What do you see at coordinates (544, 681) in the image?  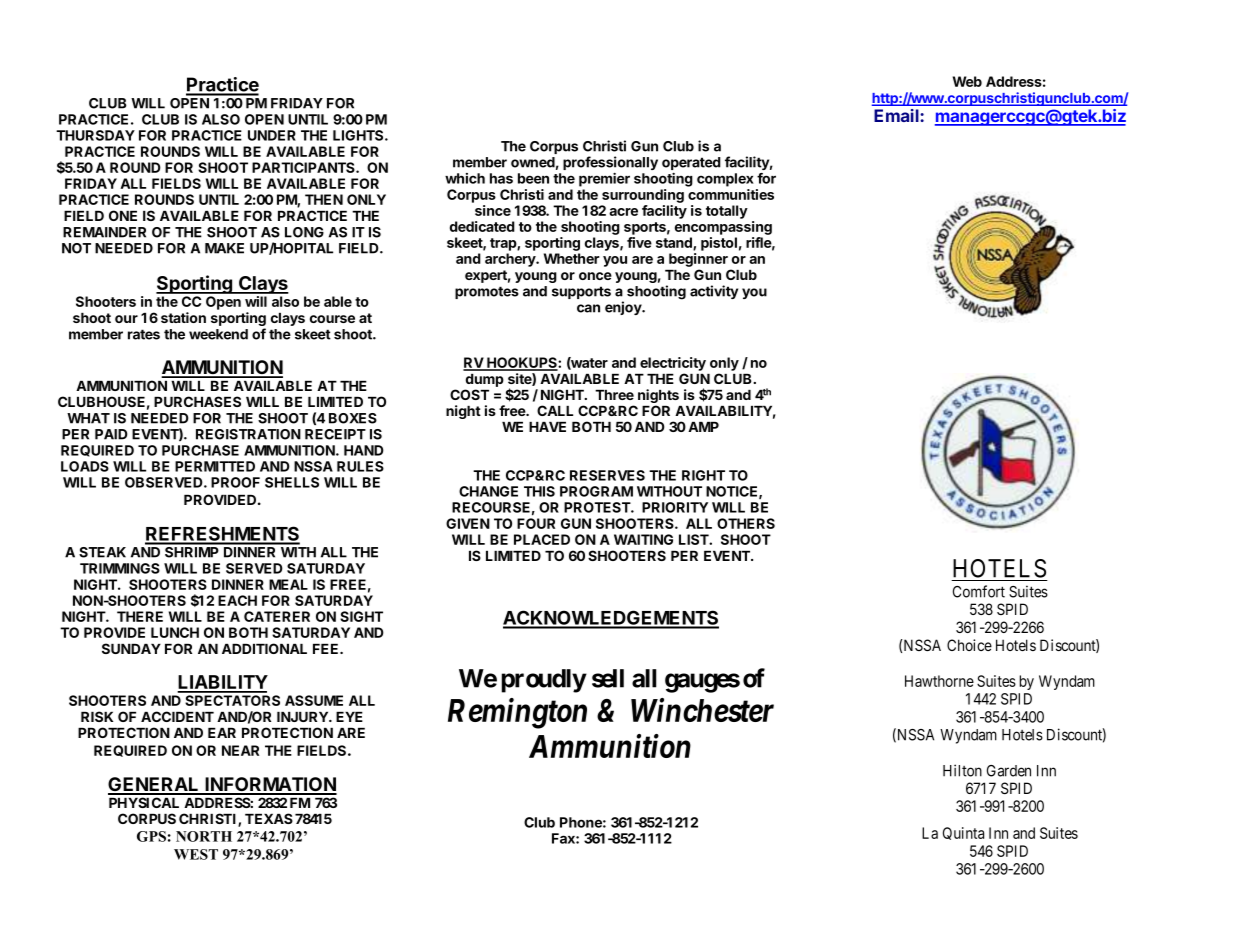 I see `proudly` at bounding box center [544, 681].
